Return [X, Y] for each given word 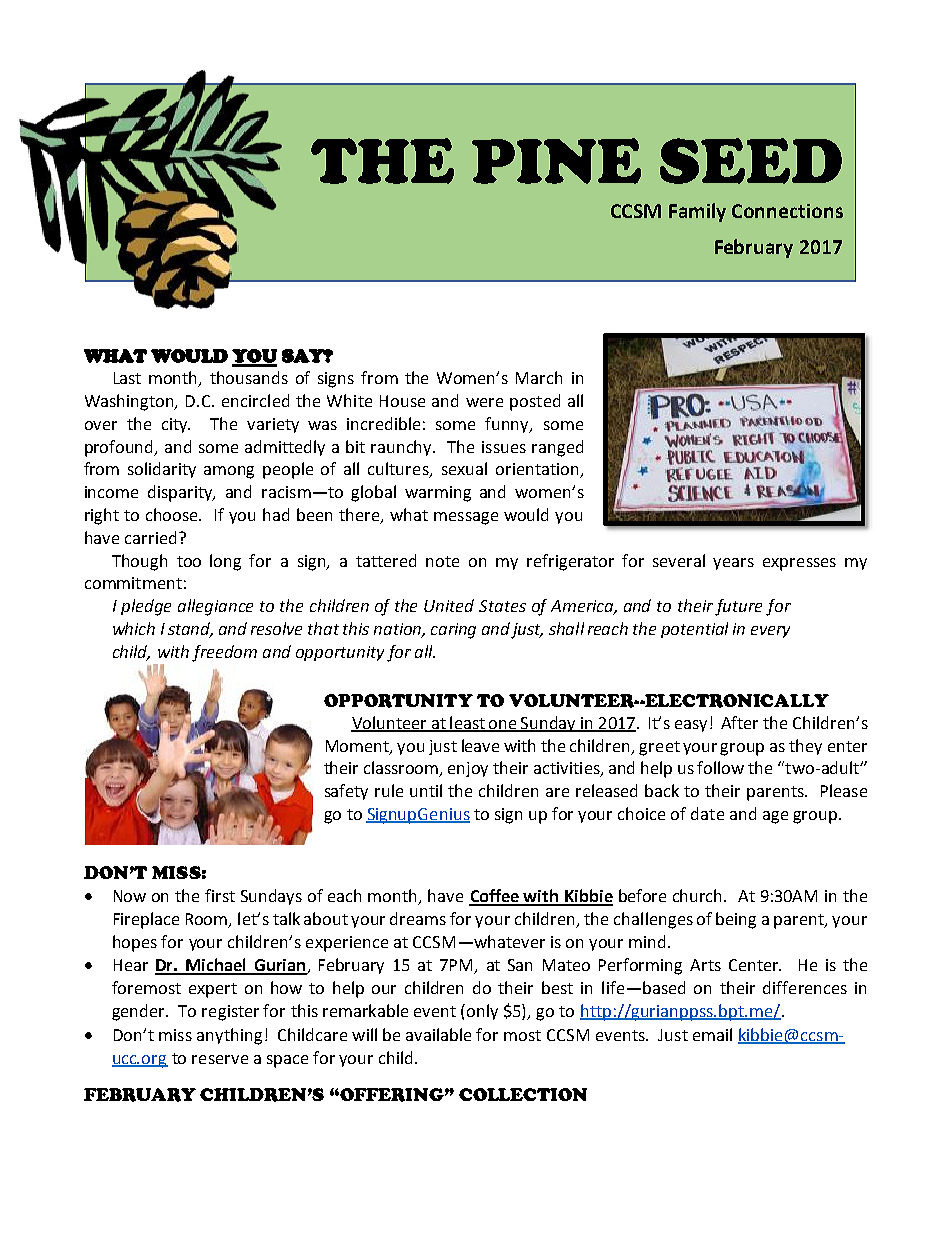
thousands [249, 377]
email [712, 1034]
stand [190, 630]
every [770, 632]
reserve [220, 1059]
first [220, 895]
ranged [557, 448]
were [484, 402]
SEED [751, 161]
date [707, 813]
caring [453, 631]
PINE [556, 161]
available [438, 1034]
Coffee [495, 897]
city [176, 425]
